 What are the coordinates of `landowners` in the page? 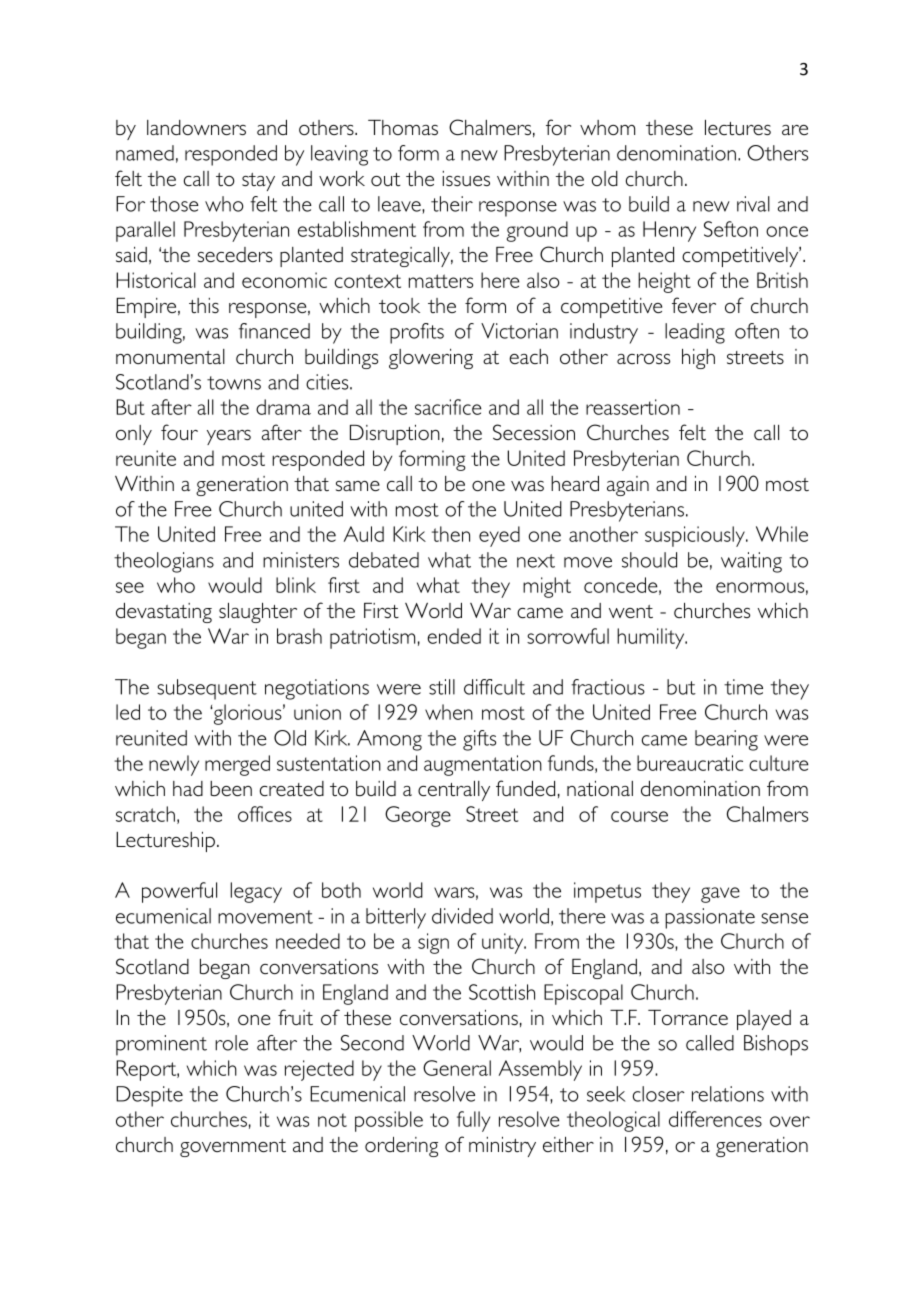 It's located at (196, 127).
